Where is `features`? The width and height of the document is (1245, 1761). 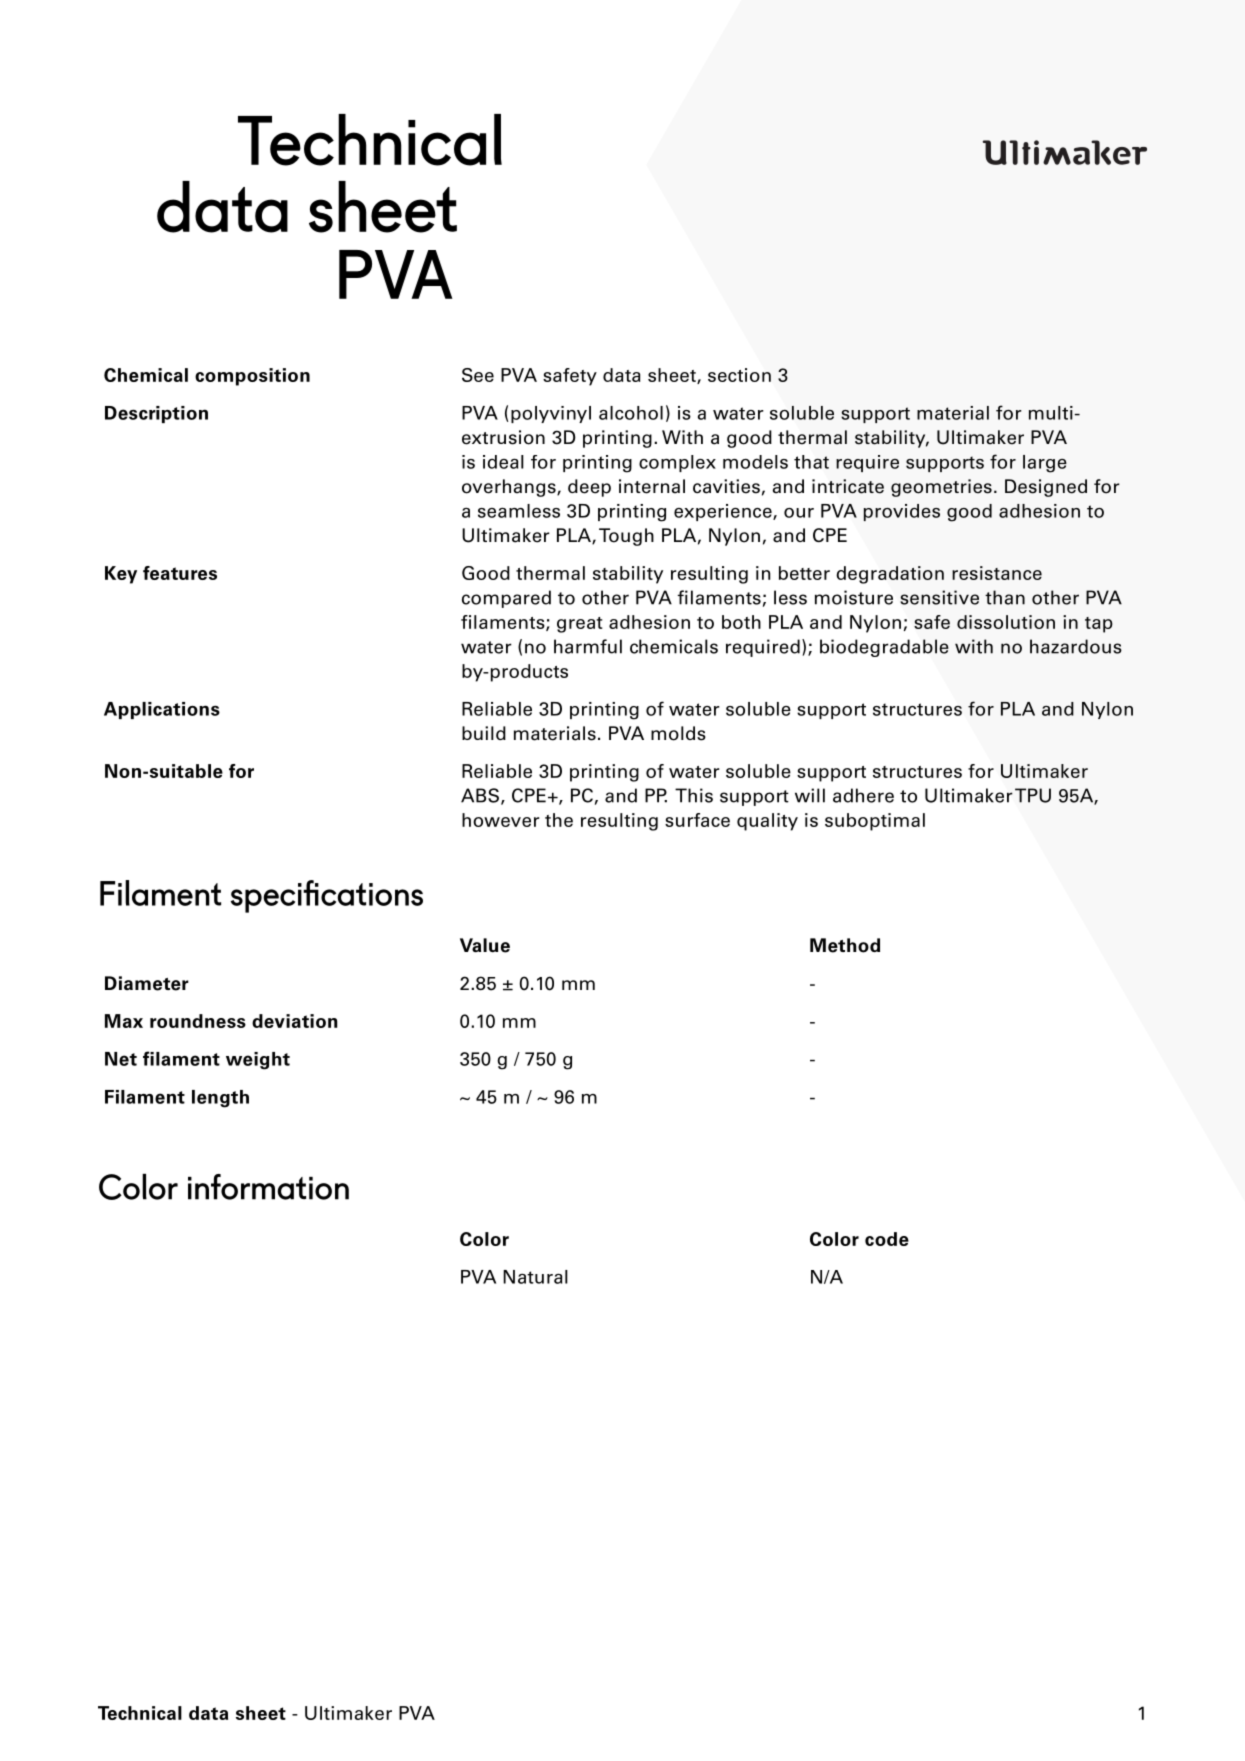
features is located at coordinates (180, 573).
